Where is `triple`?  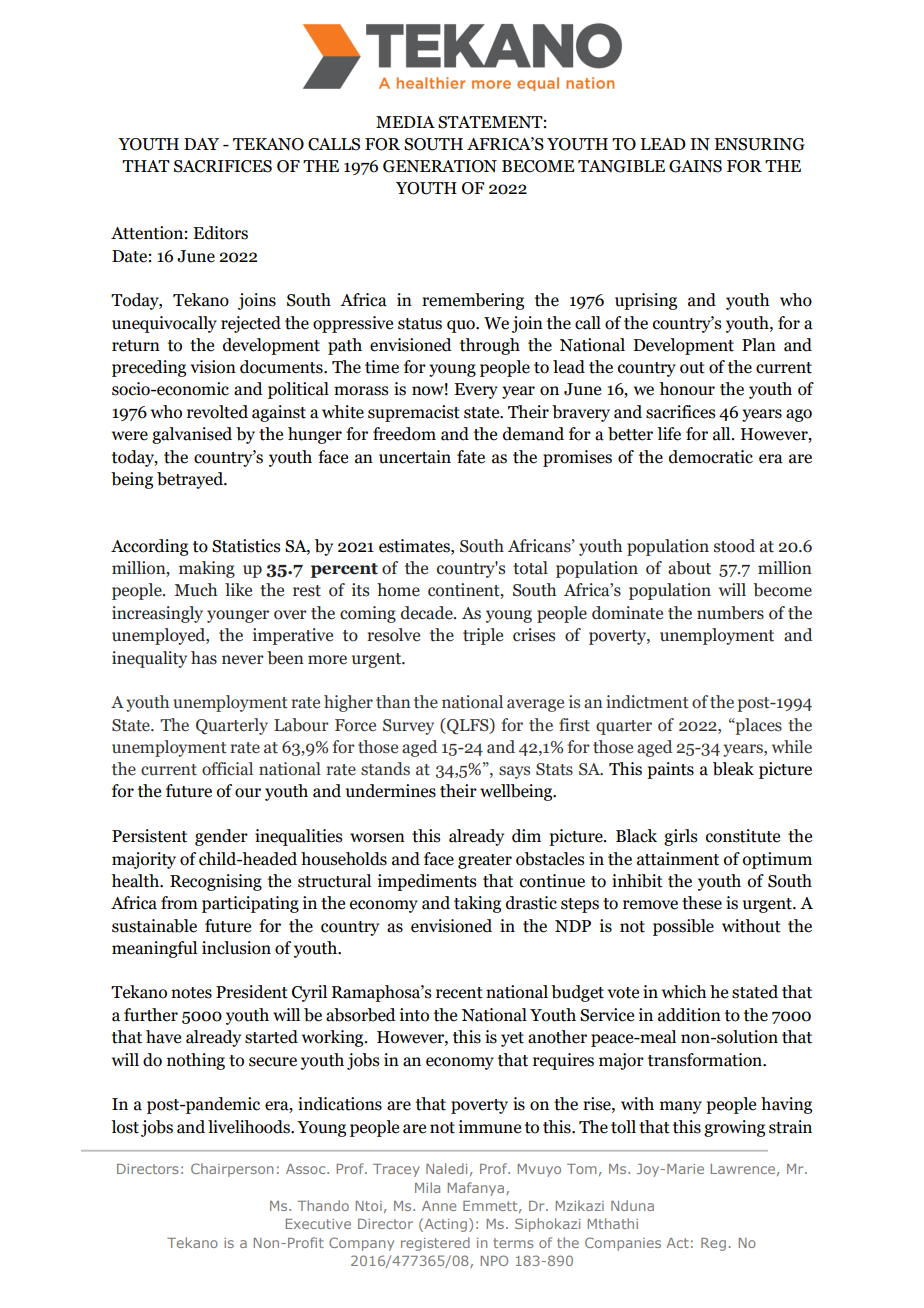 triple is located at coordinates (483, 636).
